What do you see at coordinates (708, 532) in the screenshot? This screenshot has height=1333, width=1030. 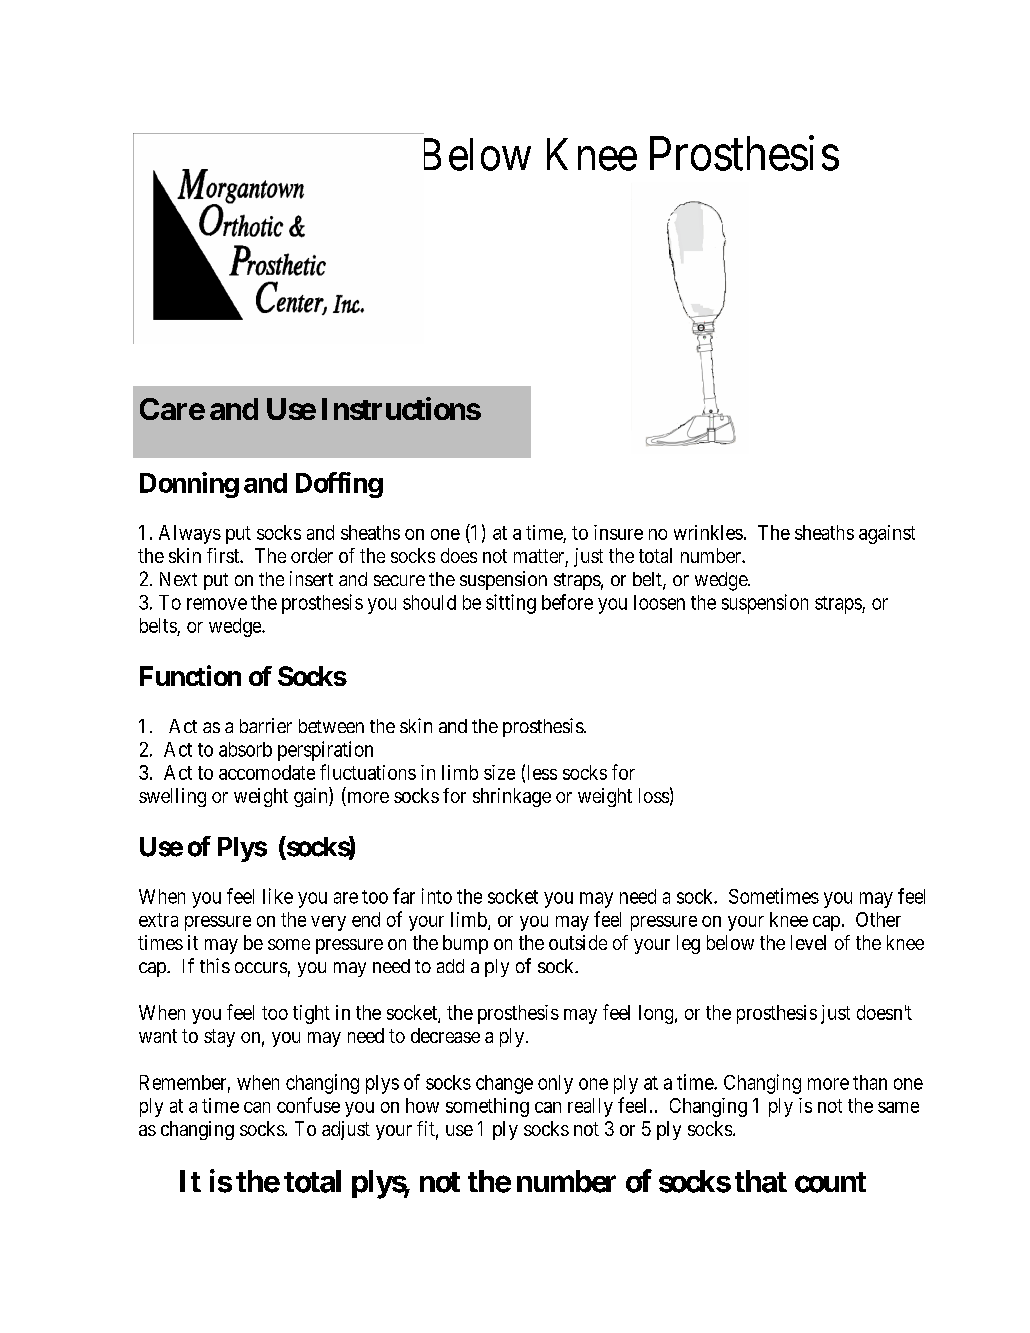 I see `wrinkles` at bounding box center [708, 532].
